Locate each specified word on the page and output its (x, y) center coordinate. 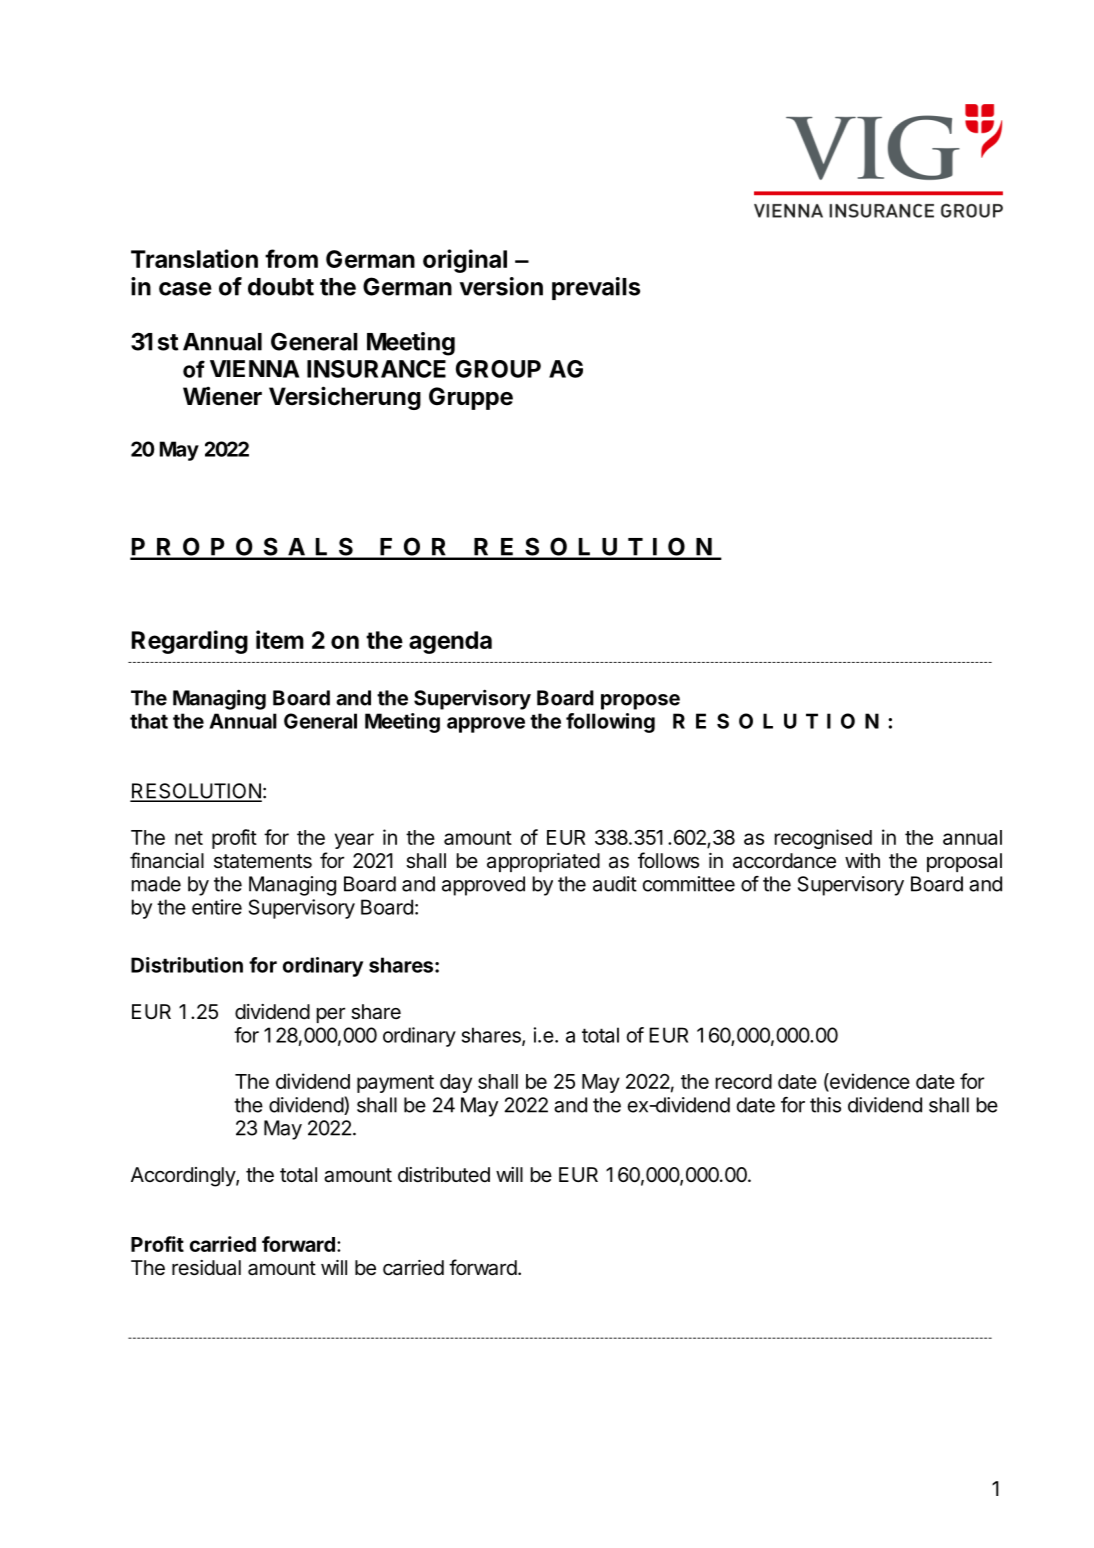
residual (206, 1268)
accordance (784, 861)
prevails (596, 288)
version (501, 286)
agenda (450, 642)
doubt (281, 287)
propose (640, 702)
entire (217, 907)
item (280, 639)
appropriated (543, 862)
